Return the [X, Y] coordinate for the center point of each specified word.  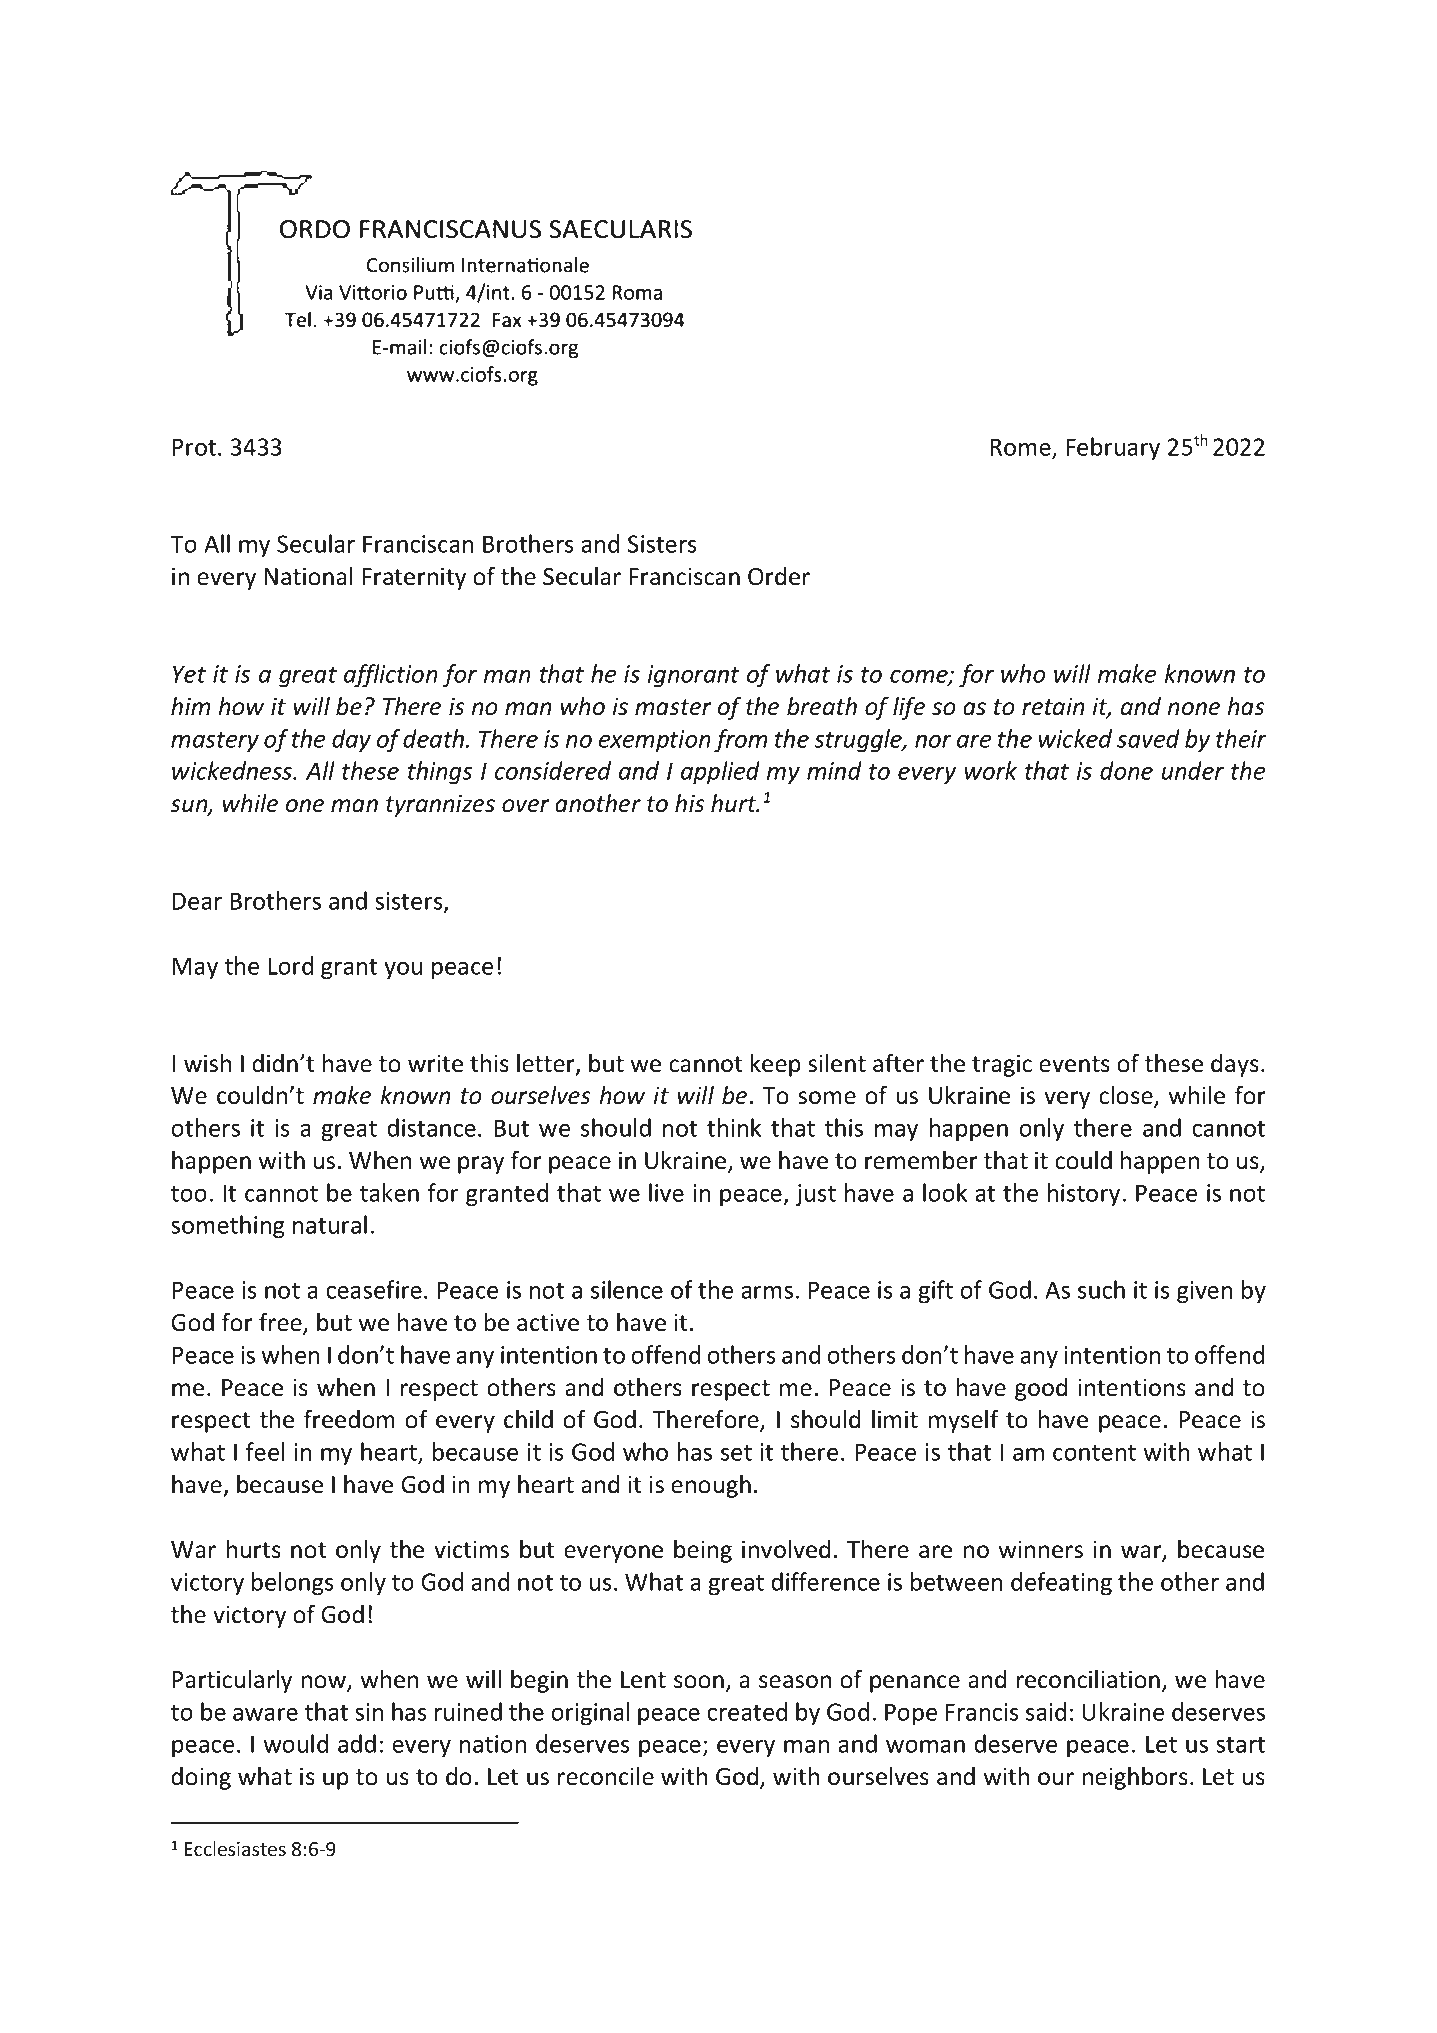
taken [389, 1192]
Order [779, 576]
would [295, 1743]
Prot [195, 447]
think [734, 1127]
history [1084, 1195]
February [1113, 449]
